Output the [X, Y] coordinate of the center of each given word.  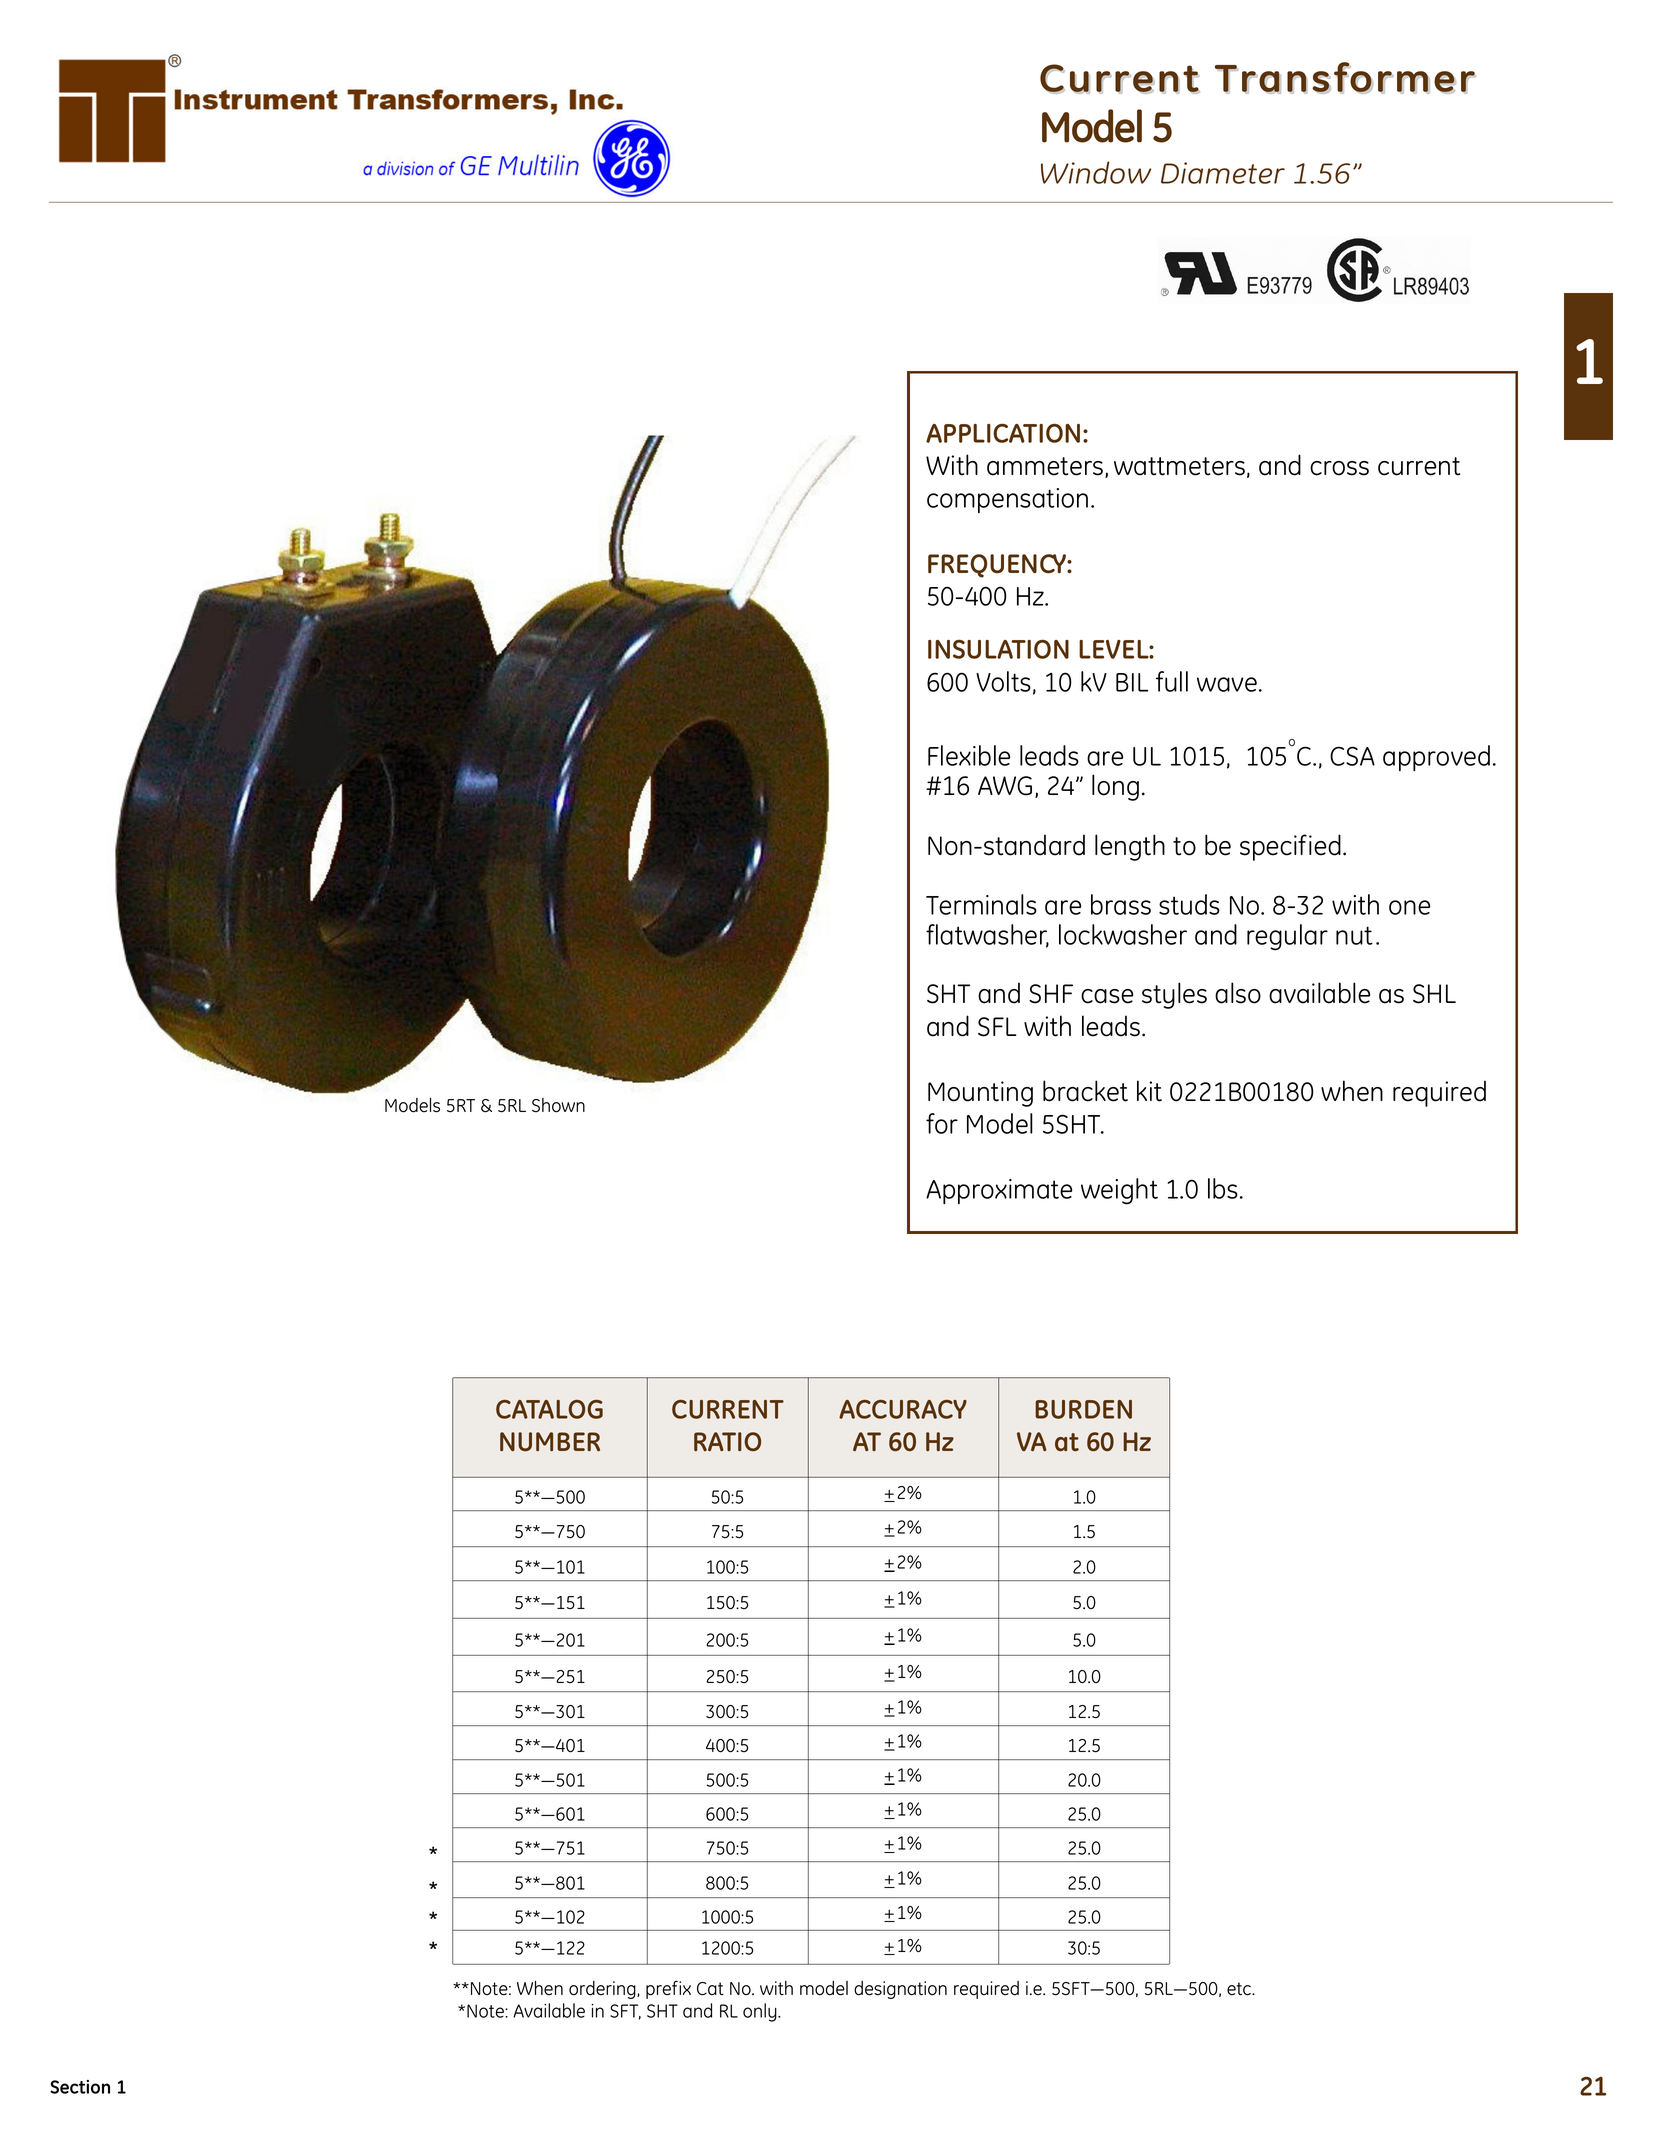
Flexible [969, 755]
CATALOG [549, 1409]
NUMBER [550, 1442]
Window [1096, 172]
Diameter [1223, 173]
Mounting [980, 1094]
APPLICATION [1003, 433]
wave [1227, 684]
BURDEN [1083, 1409]
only [761, 2012]
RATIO [727, 1441]
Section [80, 2087]
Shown [558, 1105]
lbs [1223, 1188]
